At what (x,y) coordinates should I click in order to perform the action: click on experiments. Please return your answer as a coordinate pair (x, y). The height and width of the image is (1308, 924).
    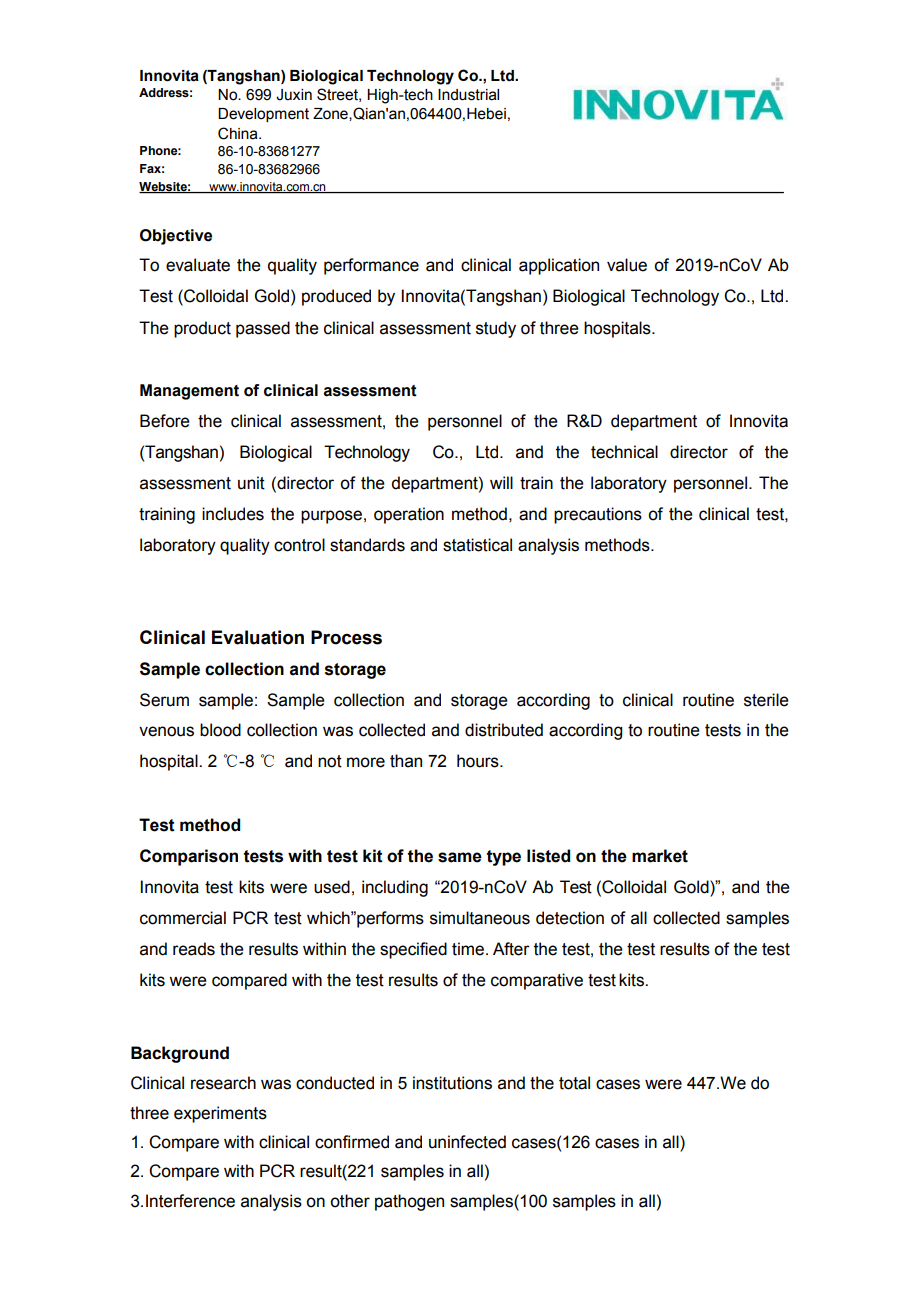
    Looking at the image, I should click on (220, 1114).
